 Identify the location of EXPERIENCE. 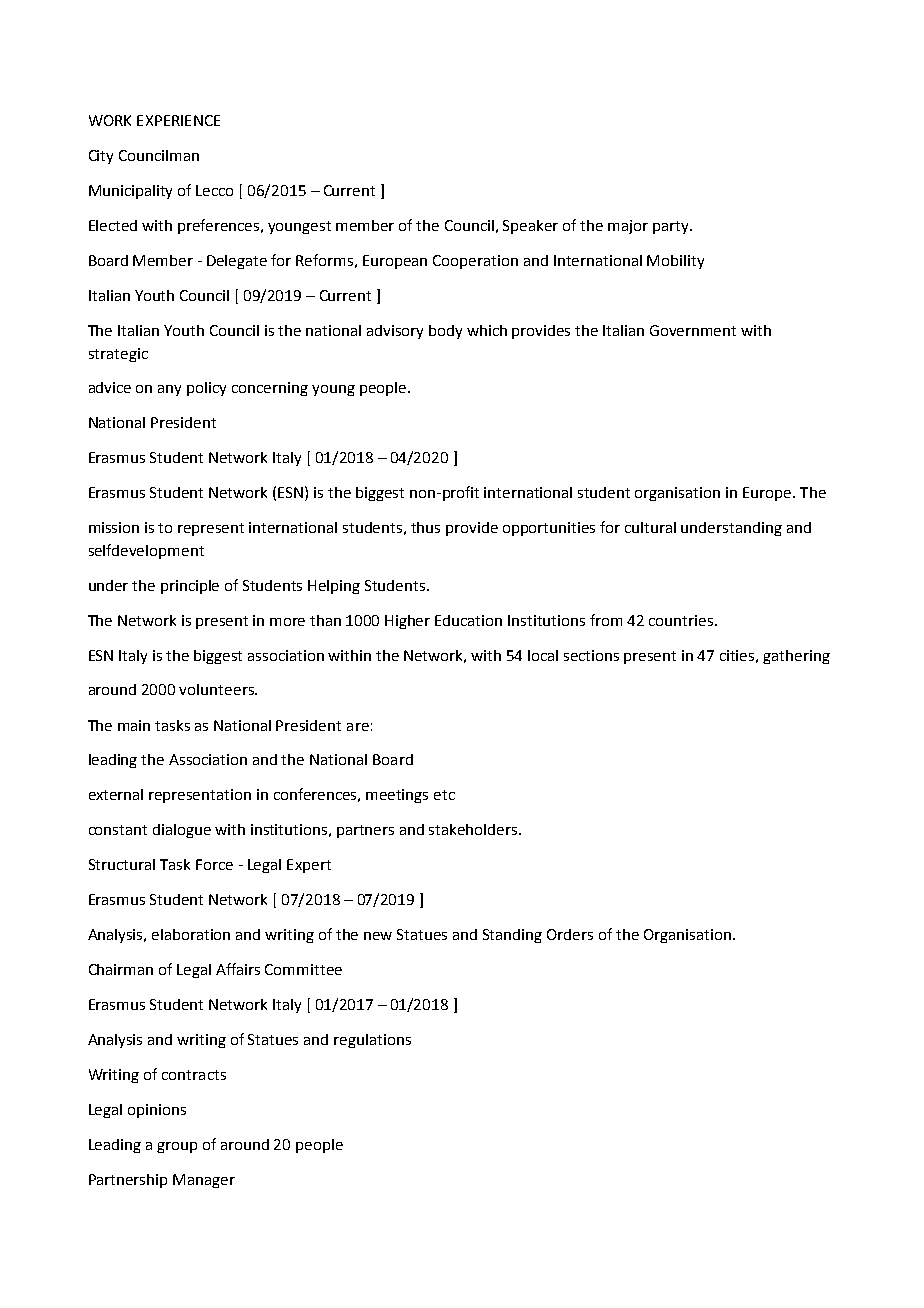
(178, 120).
